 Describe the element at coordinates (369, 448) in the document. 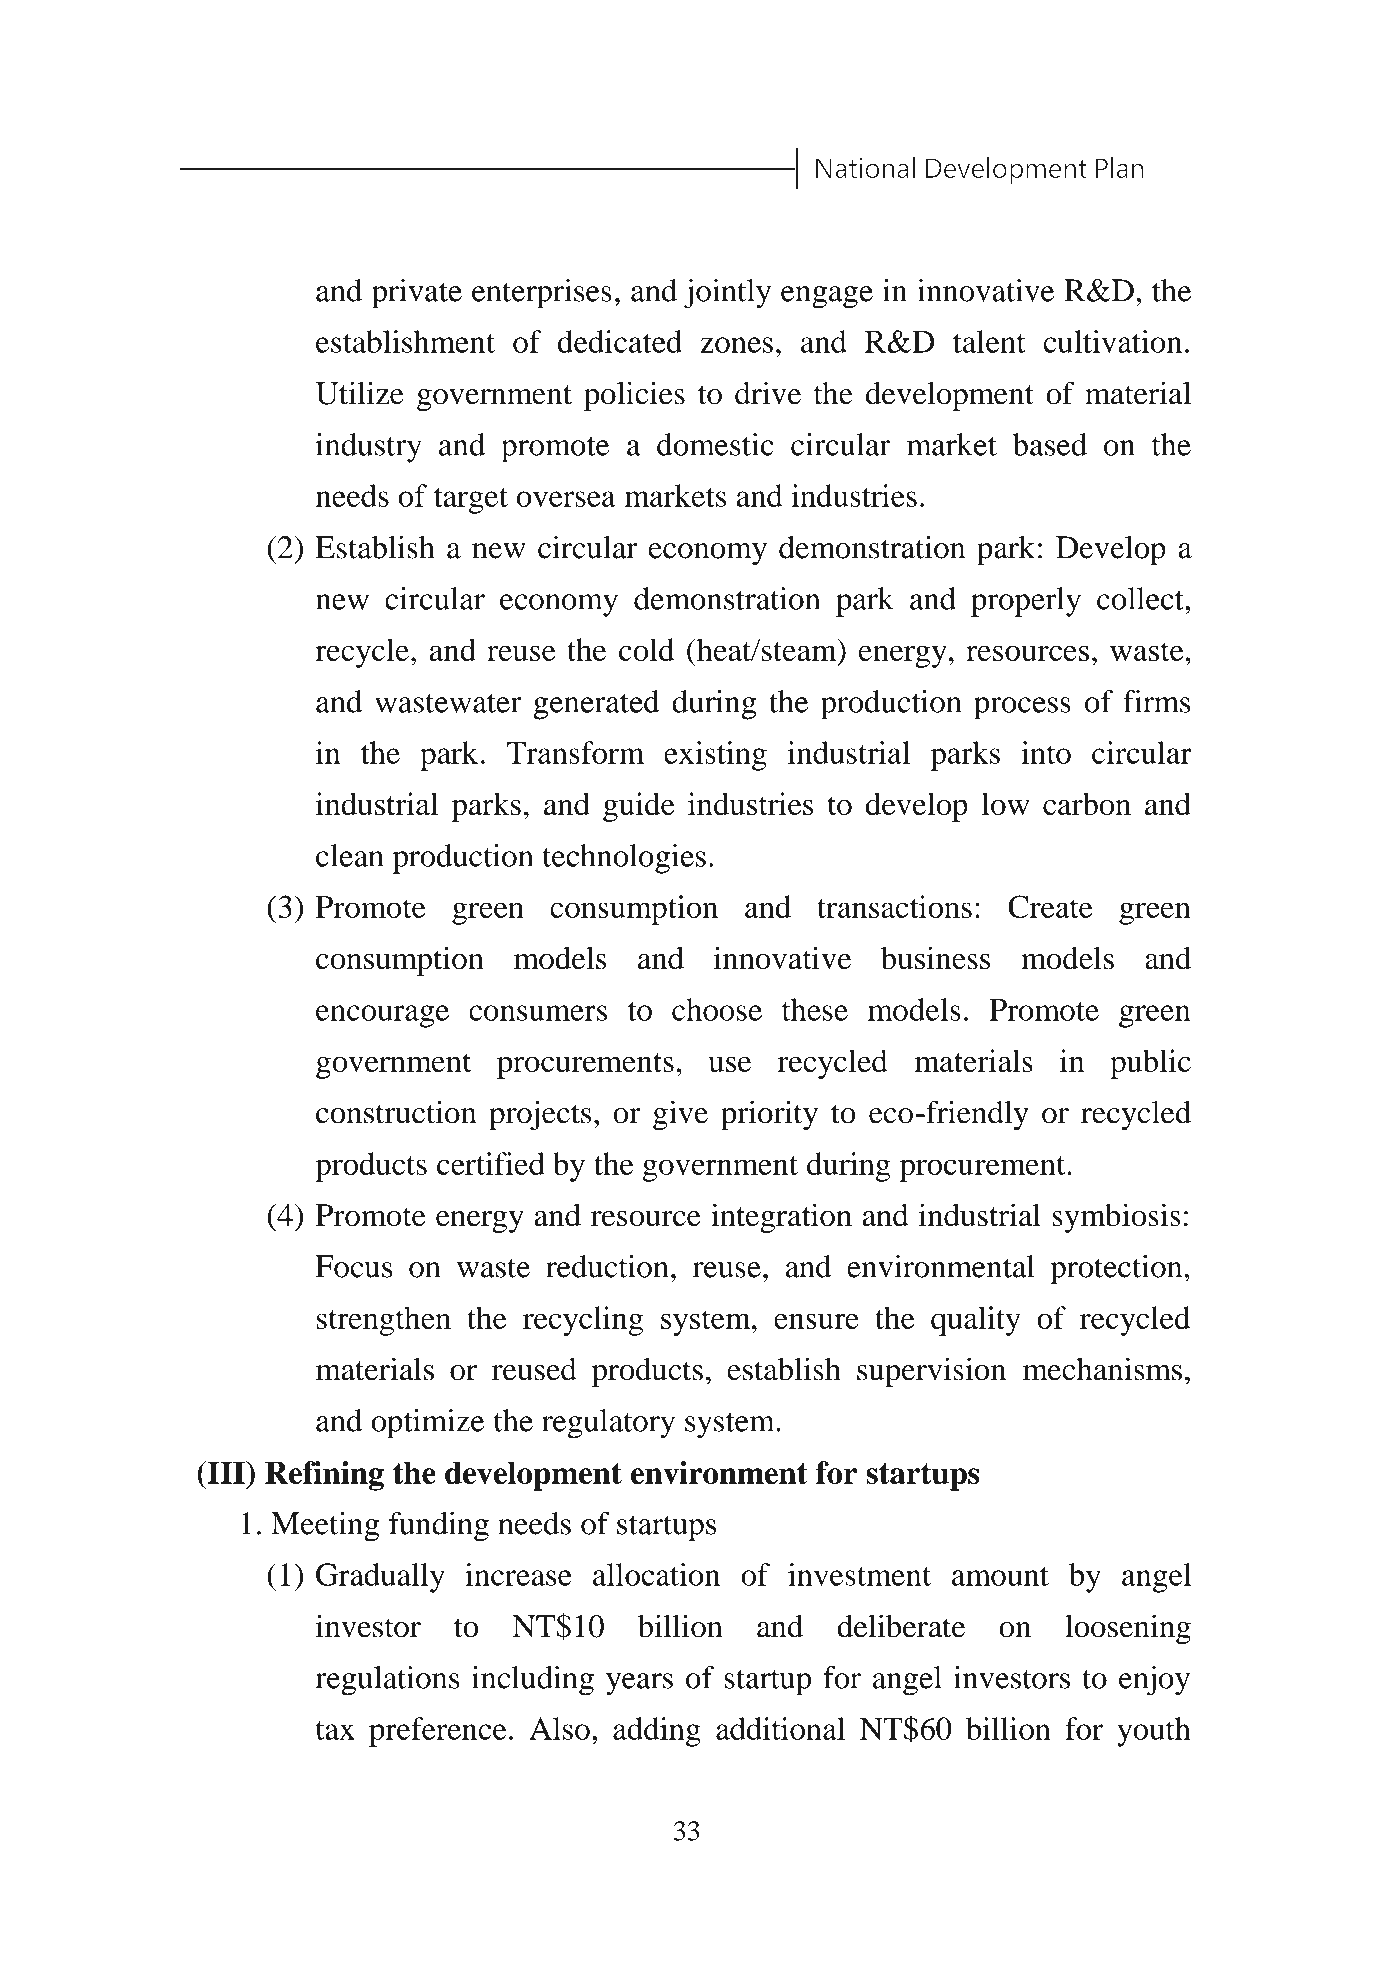

I see `industry` at that location.
